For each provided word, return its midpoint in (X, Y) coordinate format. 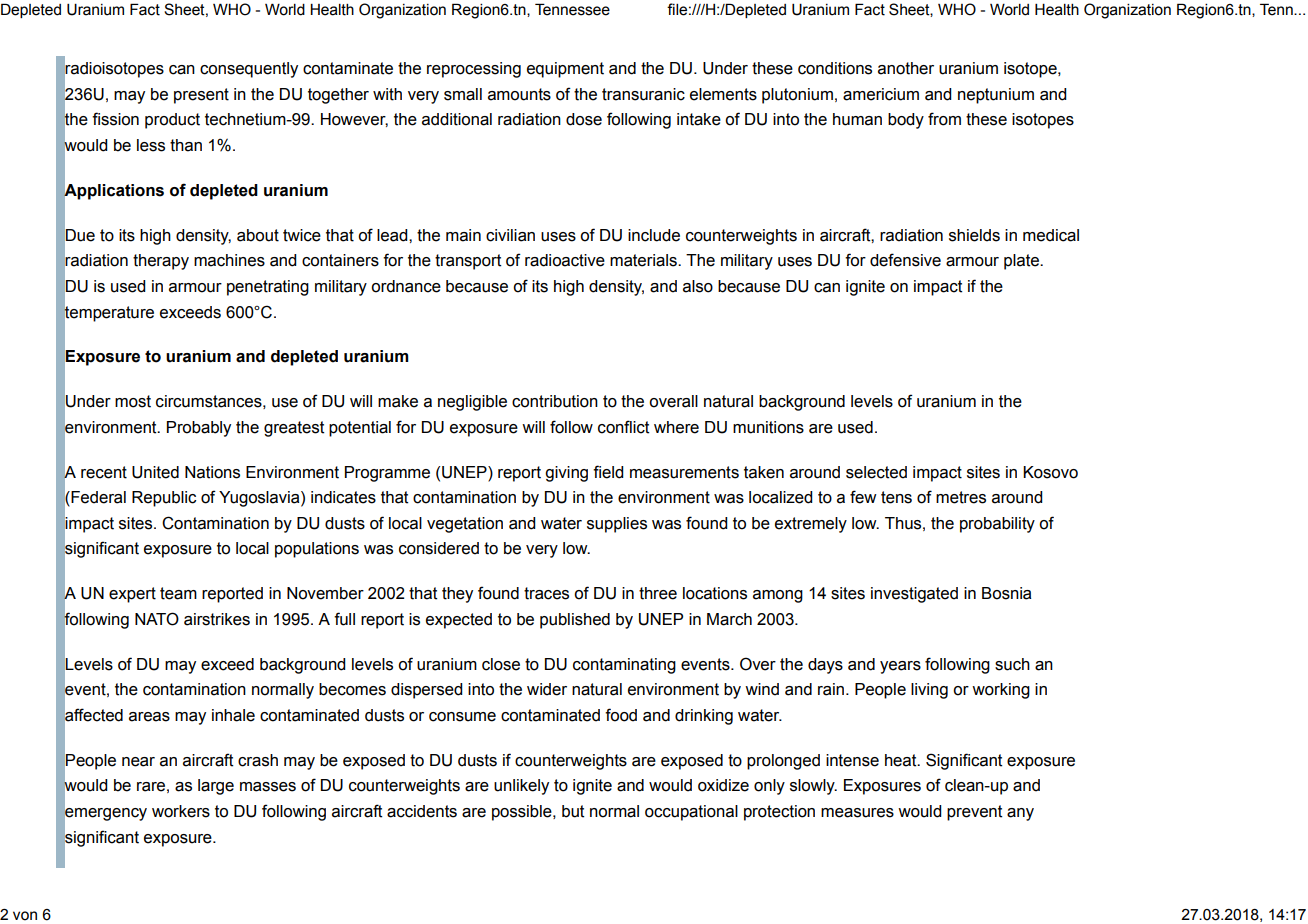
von (25, 916)
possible (523, 813)
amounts (519, 94)
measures (857, 813)
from (944, 119)
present (201, 96)
